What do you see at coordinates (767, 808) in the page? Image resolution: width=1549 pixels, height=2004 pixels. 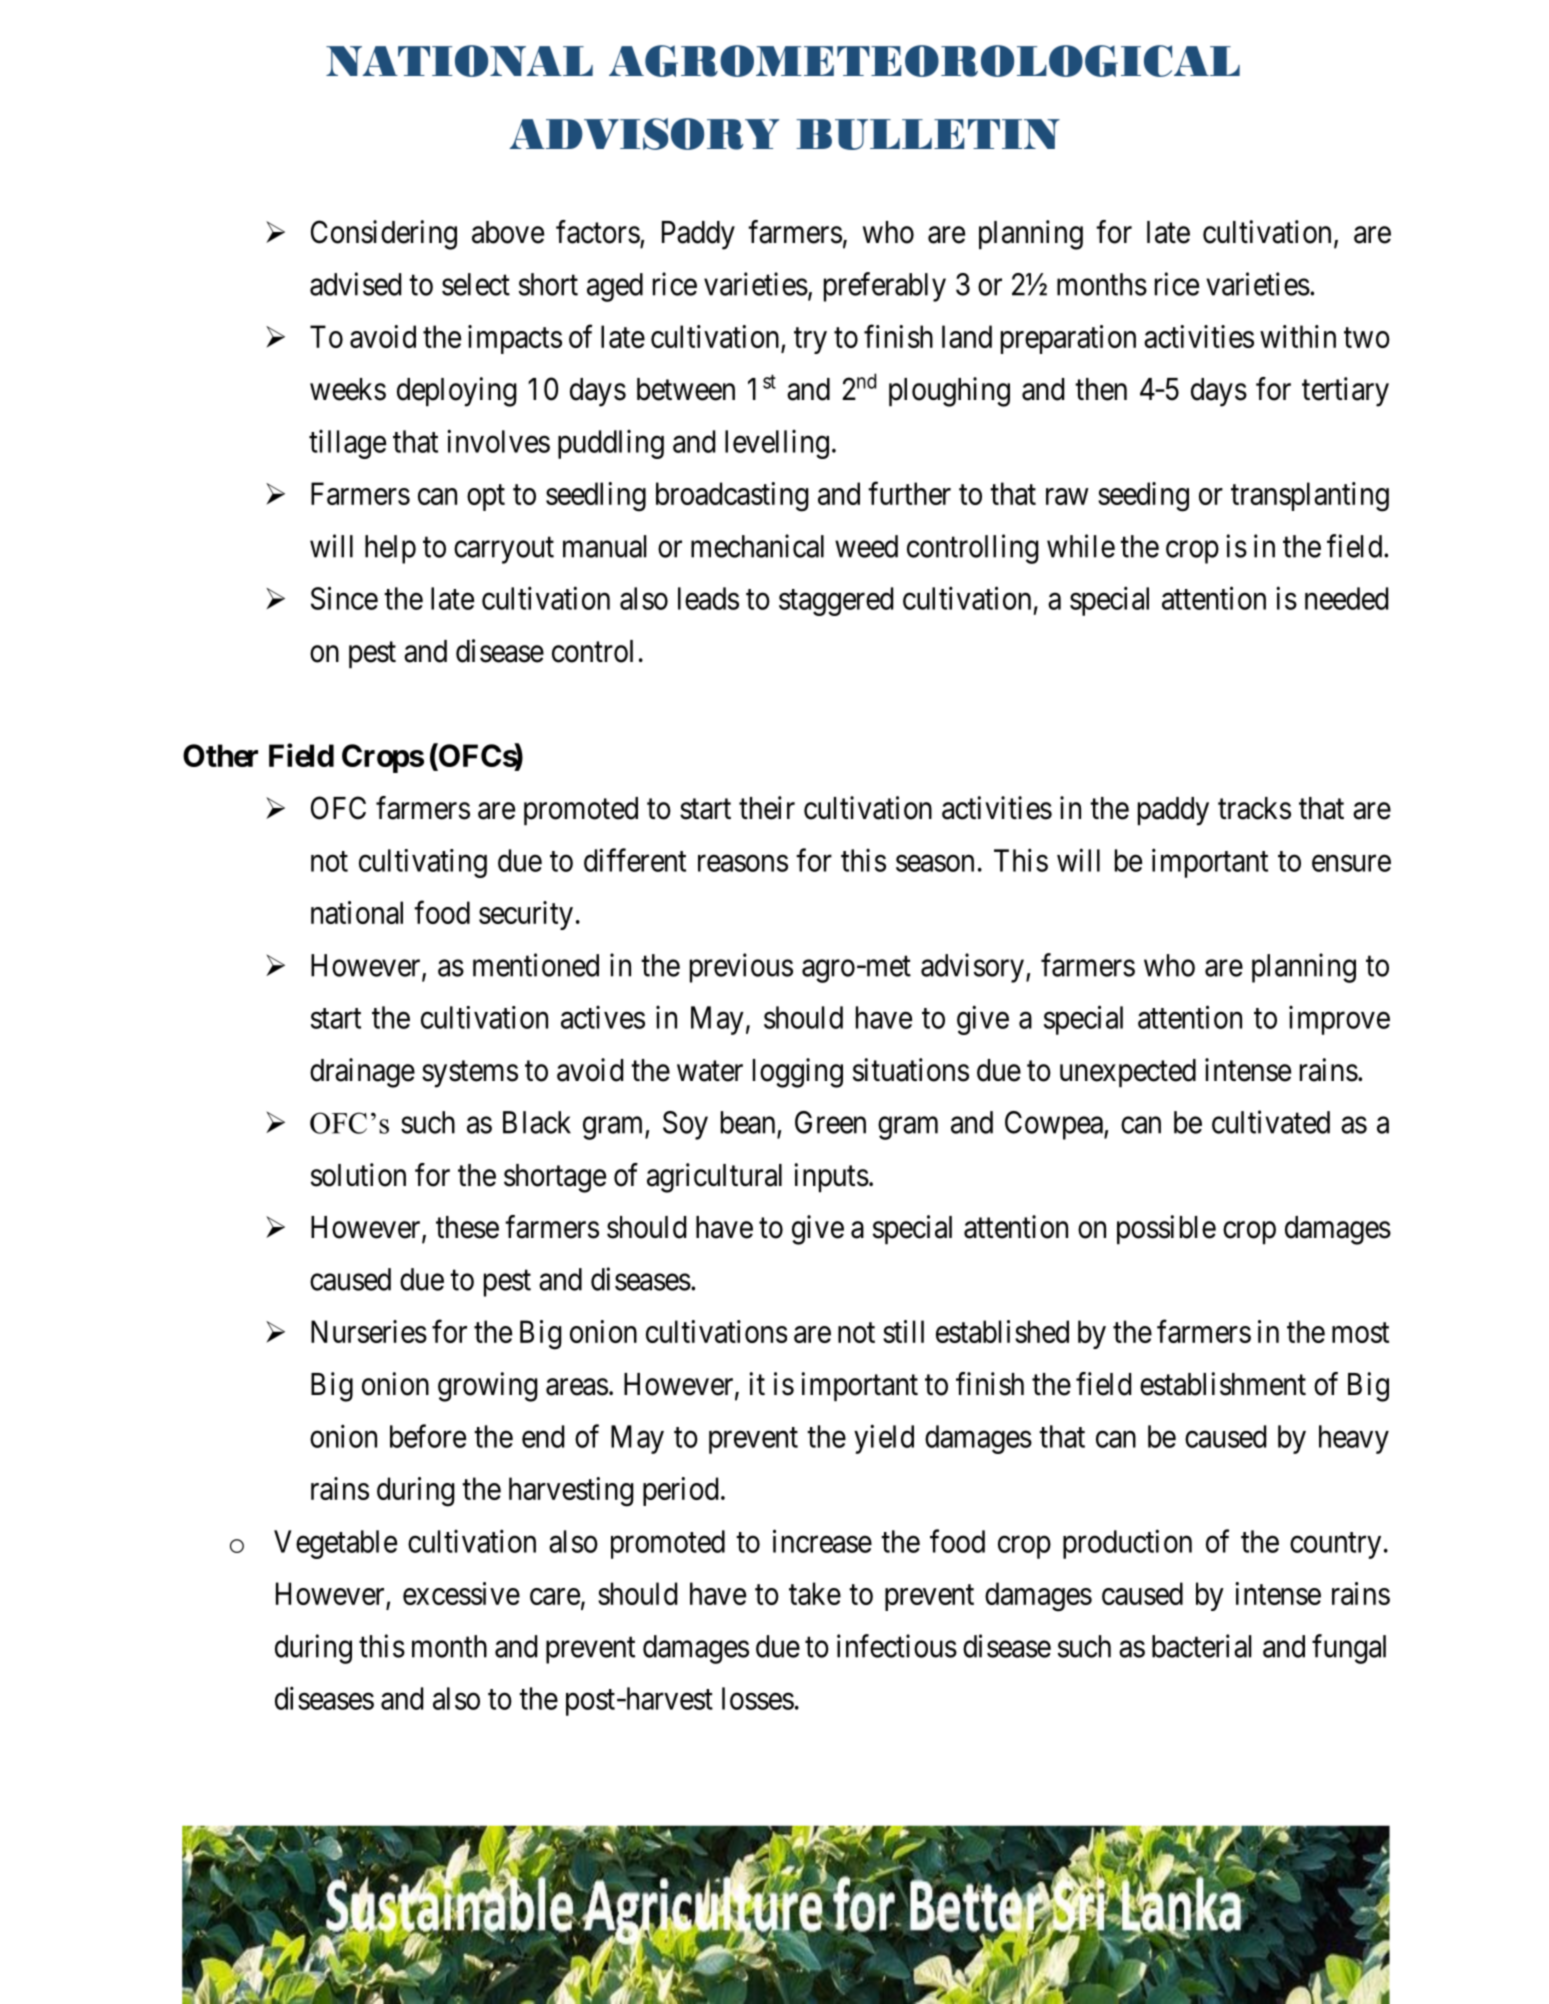 I see `their` at bounding box center [767, 808].
